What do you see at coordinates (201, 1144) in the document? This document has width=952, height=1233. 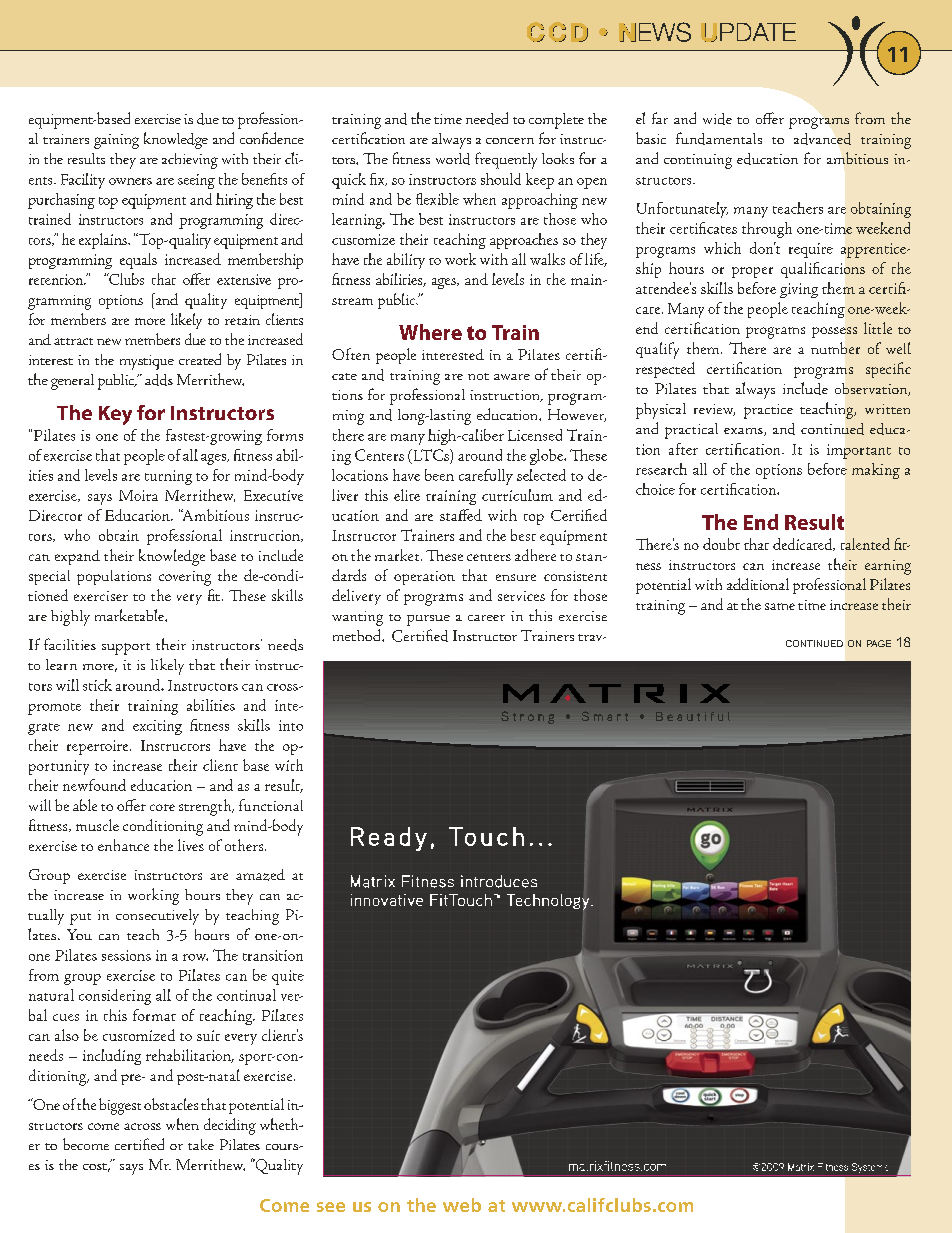 I see `take` at bounding box center [201, 1144].
